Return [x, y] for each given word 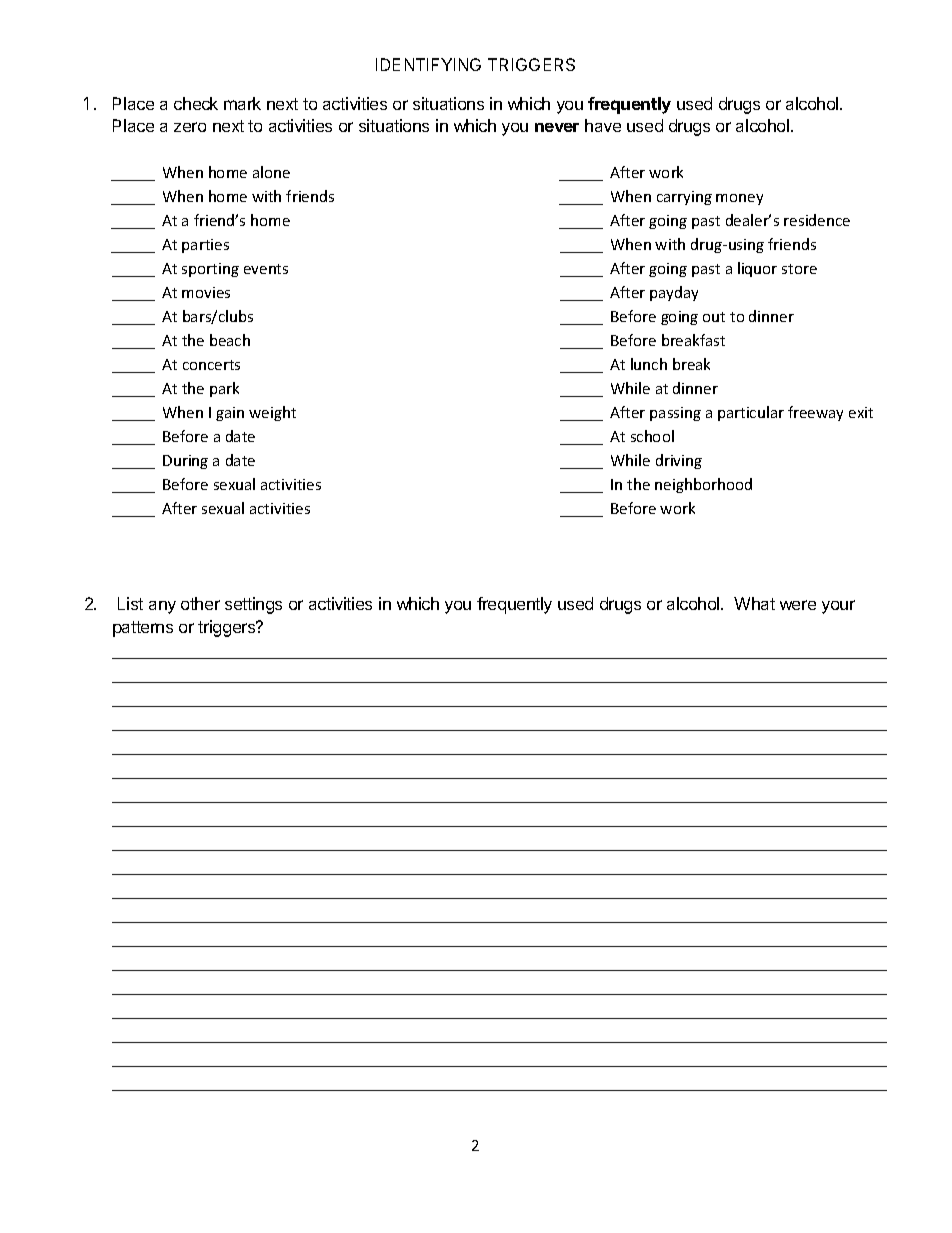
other [200, 603]
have [603, 125]
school [652, 436]
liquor [757, 269]
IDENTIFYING [428, 64]
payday [674, 293]
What [754, 603]
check [196, 103]
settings [253, 605]
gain [230, 414]
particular [751, 413]
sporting [210, 270]
